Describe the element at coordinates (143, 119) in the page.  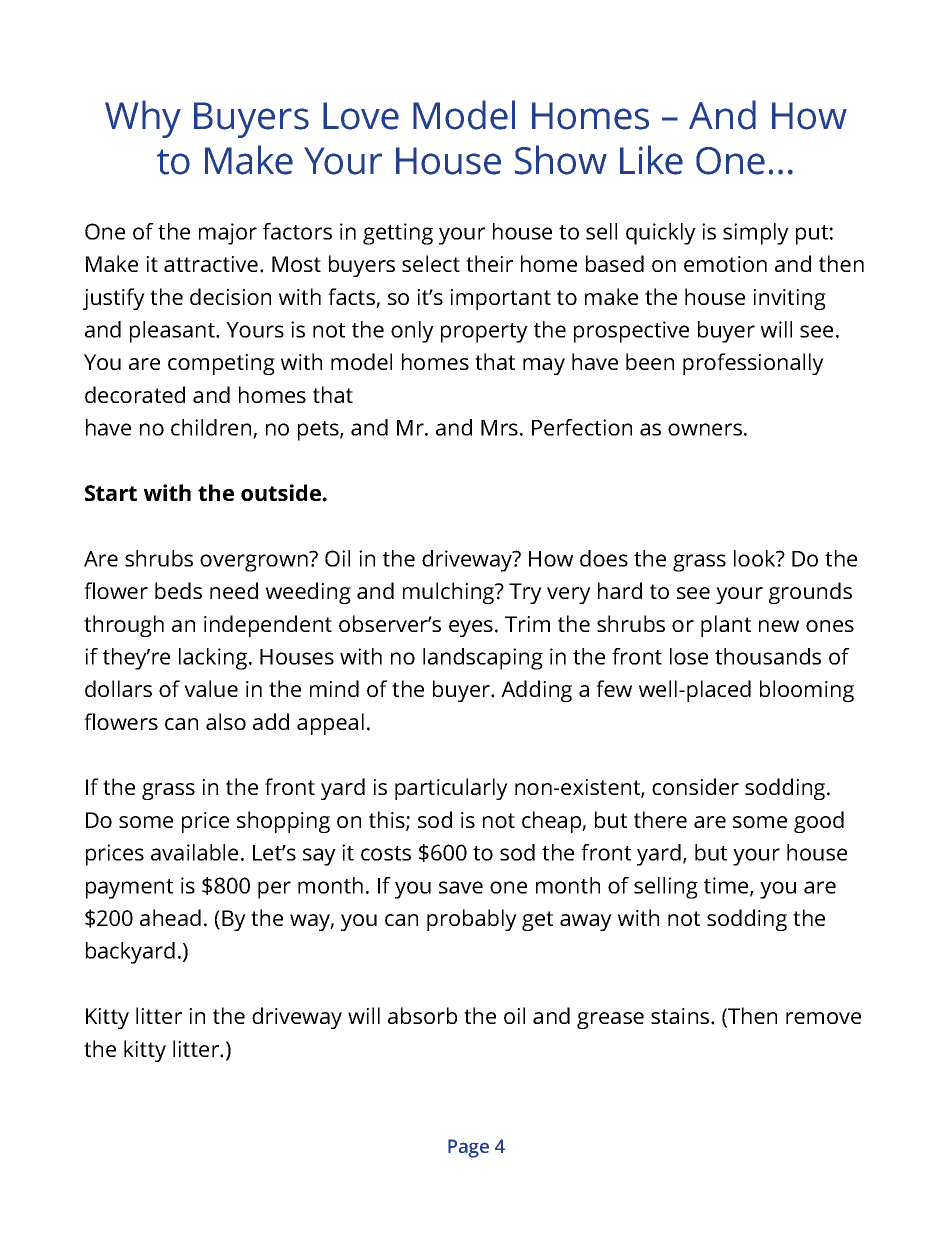
I see `Why` at that location.
